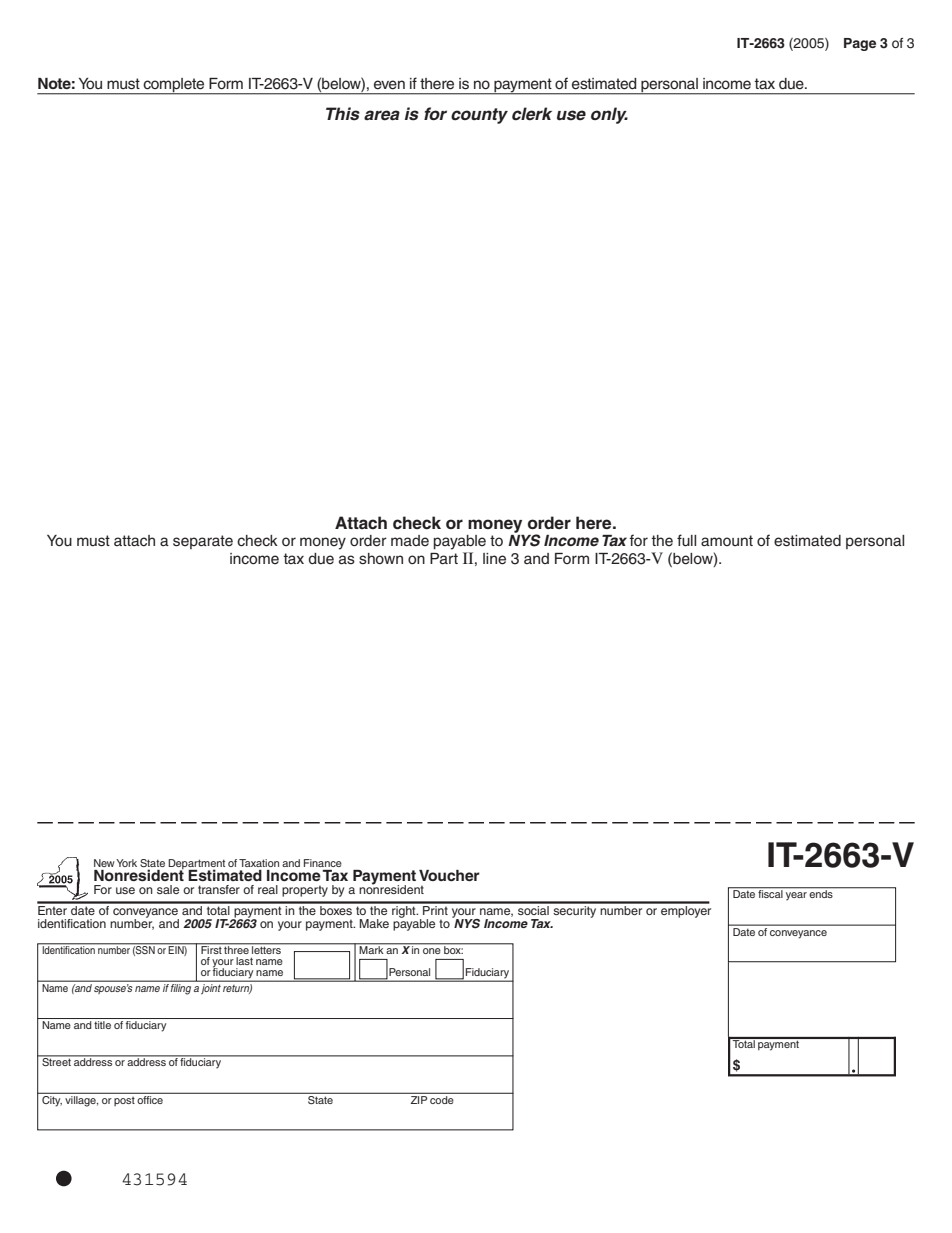 Image resolution: width=952 pixels, height=1233 pixels. Describe the element at coordinates (410, 541) in the screenshot. I see `made` at that location.
